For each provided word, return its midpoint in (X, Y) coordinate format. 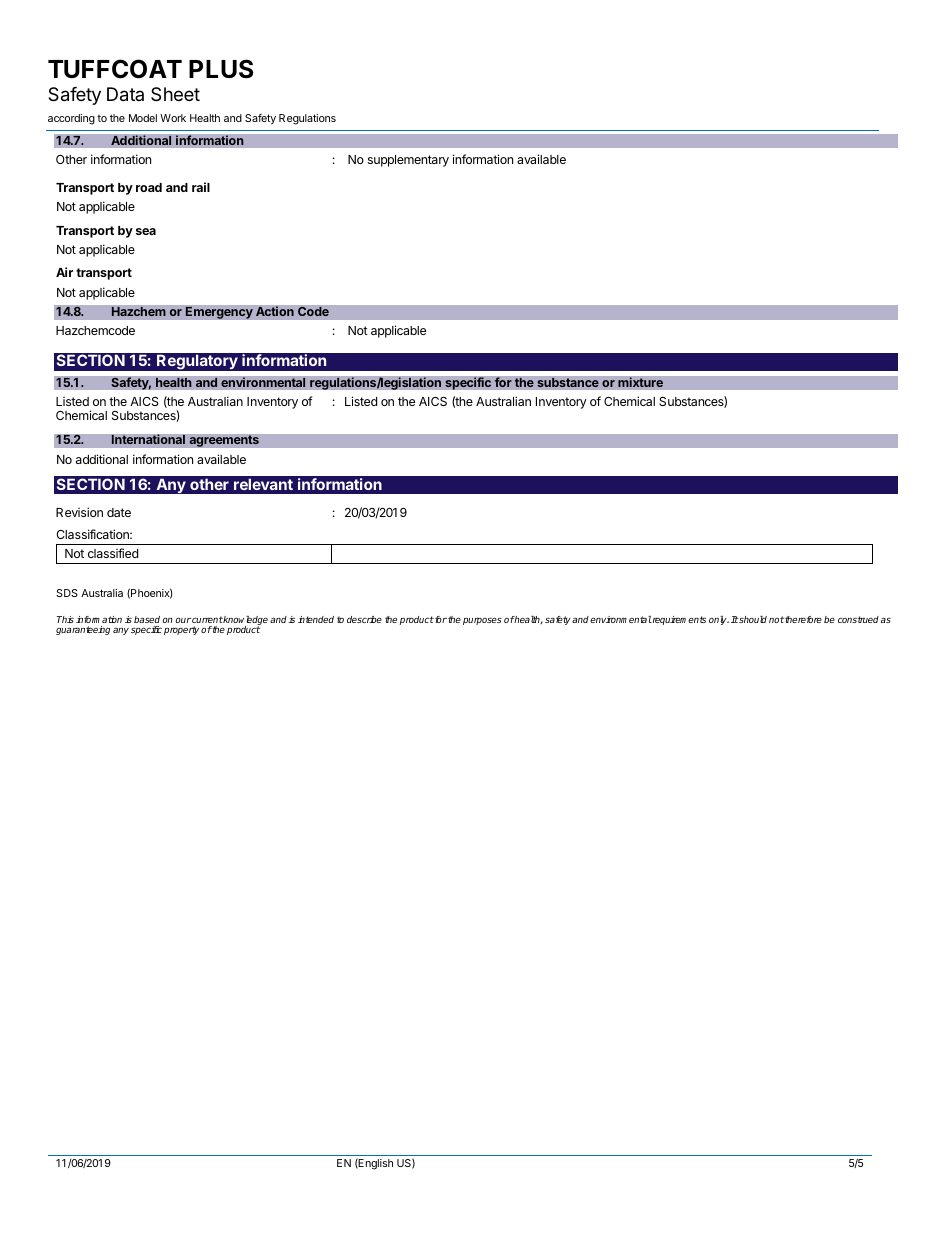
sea (146, 231)
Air (64, 272)
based (147, 619)
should (752, 619)
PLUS (221, 69)
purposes (482, 621)
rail (201, 187)
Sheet (175, 94)
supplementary (408, 161)
